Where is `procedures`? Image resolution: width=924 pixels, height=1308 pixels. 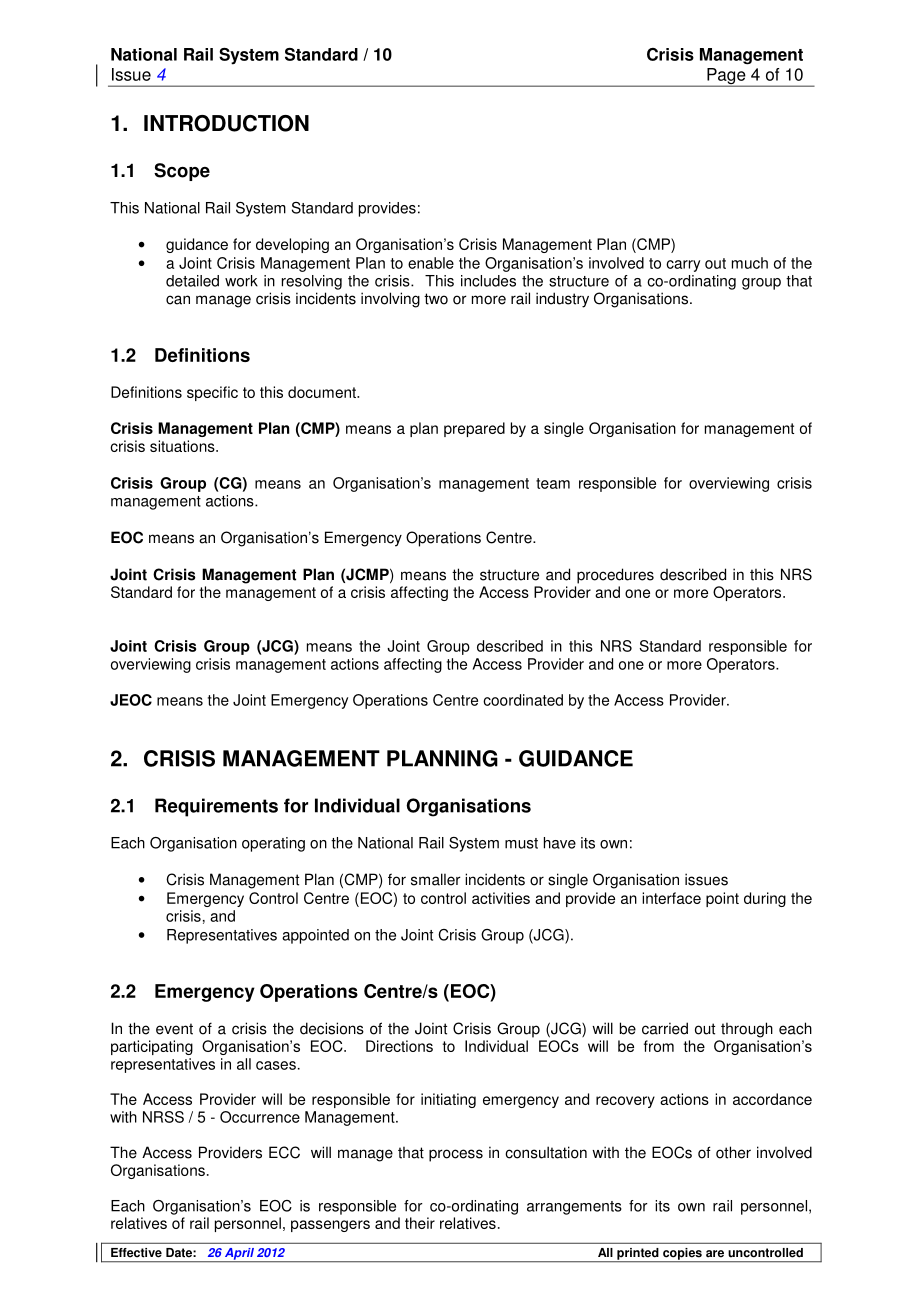 procedures is located at coordinates (615, 576).
